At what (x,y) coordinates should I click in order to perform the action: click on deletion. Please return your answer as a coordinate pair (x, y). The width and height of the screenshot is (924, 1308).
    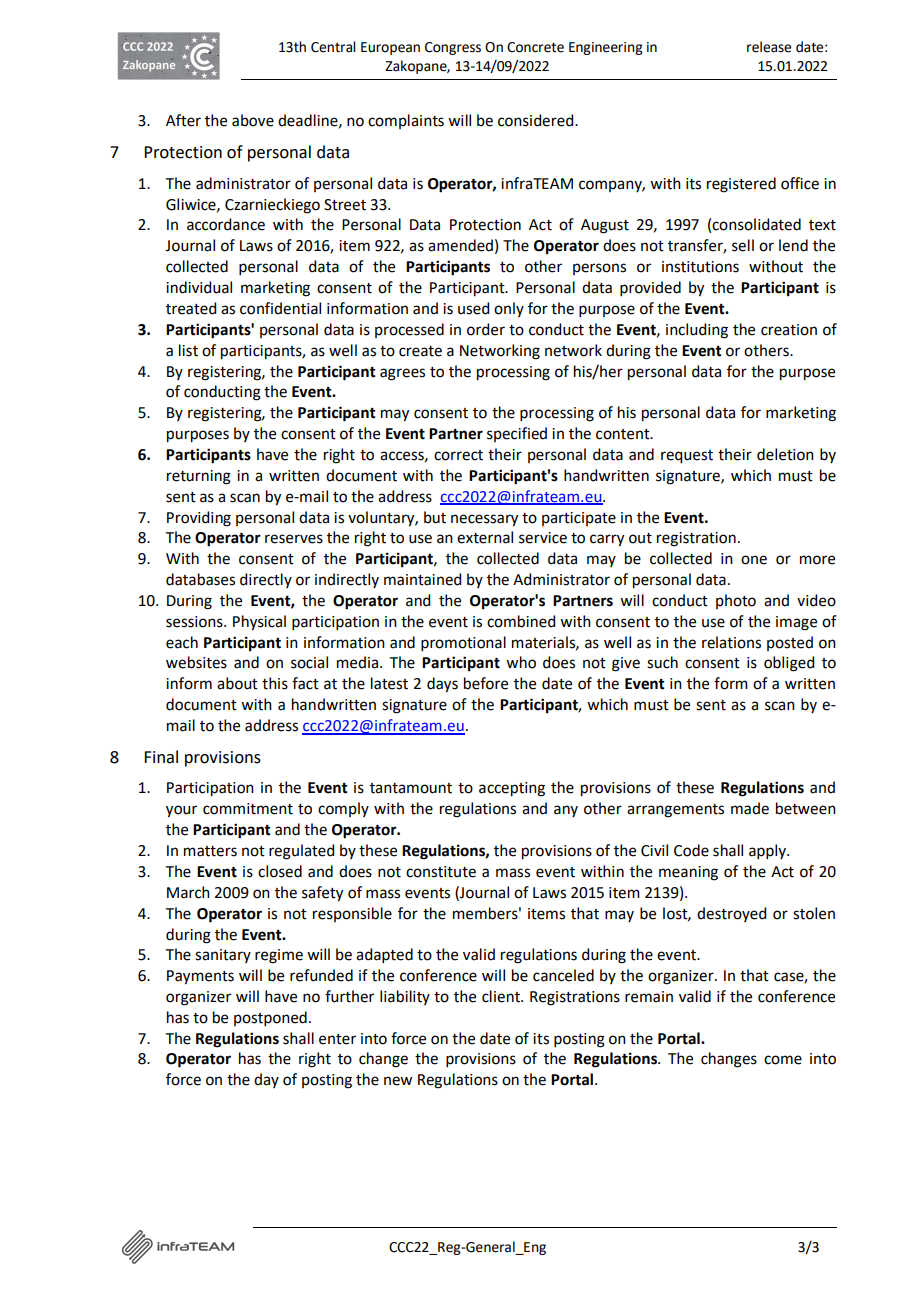
    Looking at the image, I should click on (785, 454).
